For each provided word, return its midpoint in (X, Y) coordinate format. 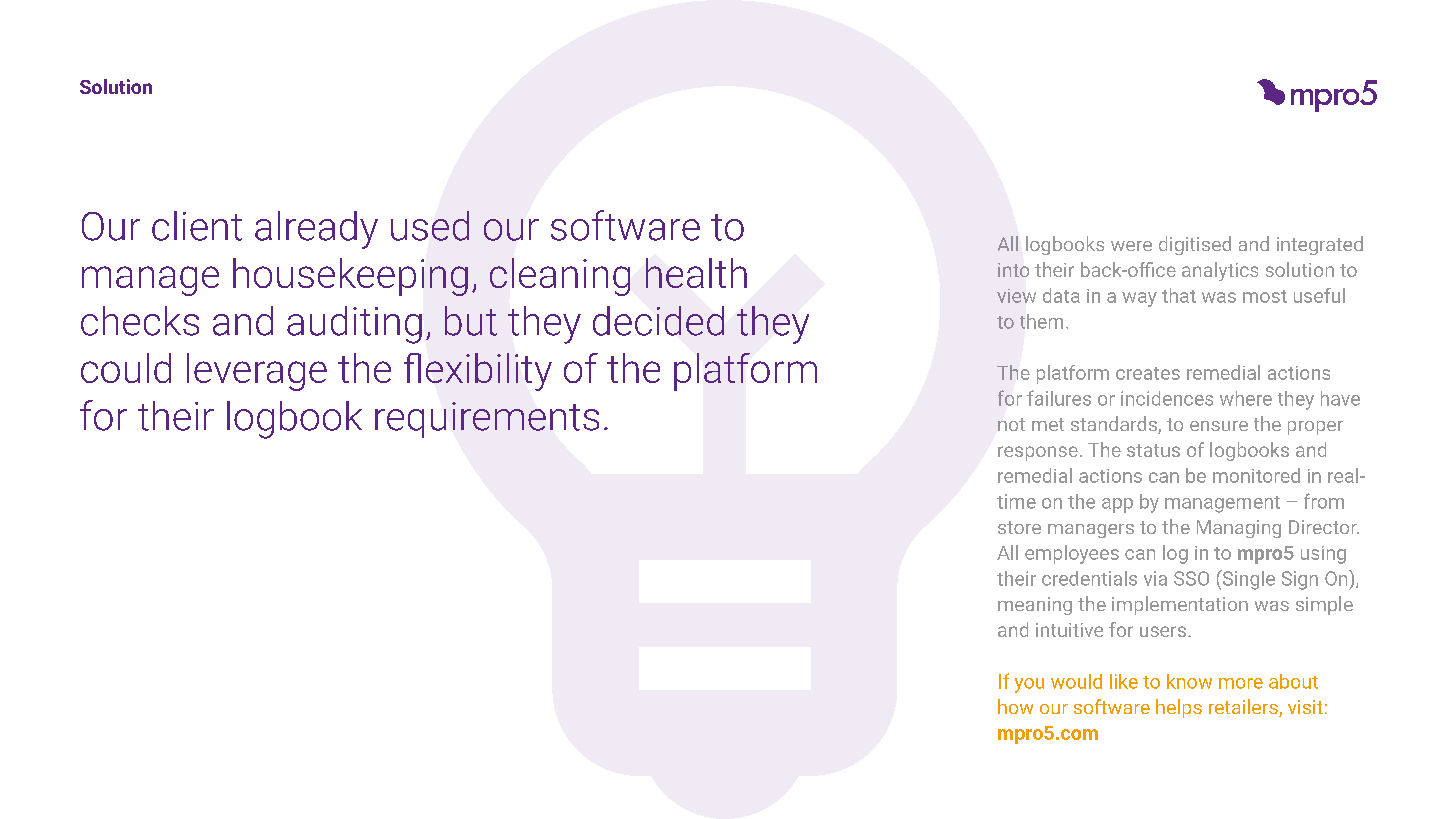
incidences (1167, 398)
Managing (1239, 529)
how (1015, 706)
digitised (1195, 245)
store (1019, 527)
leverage (257, 372)
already (316, 230)
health (696, 273)
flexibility (478, 372)
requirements (487, 420)
